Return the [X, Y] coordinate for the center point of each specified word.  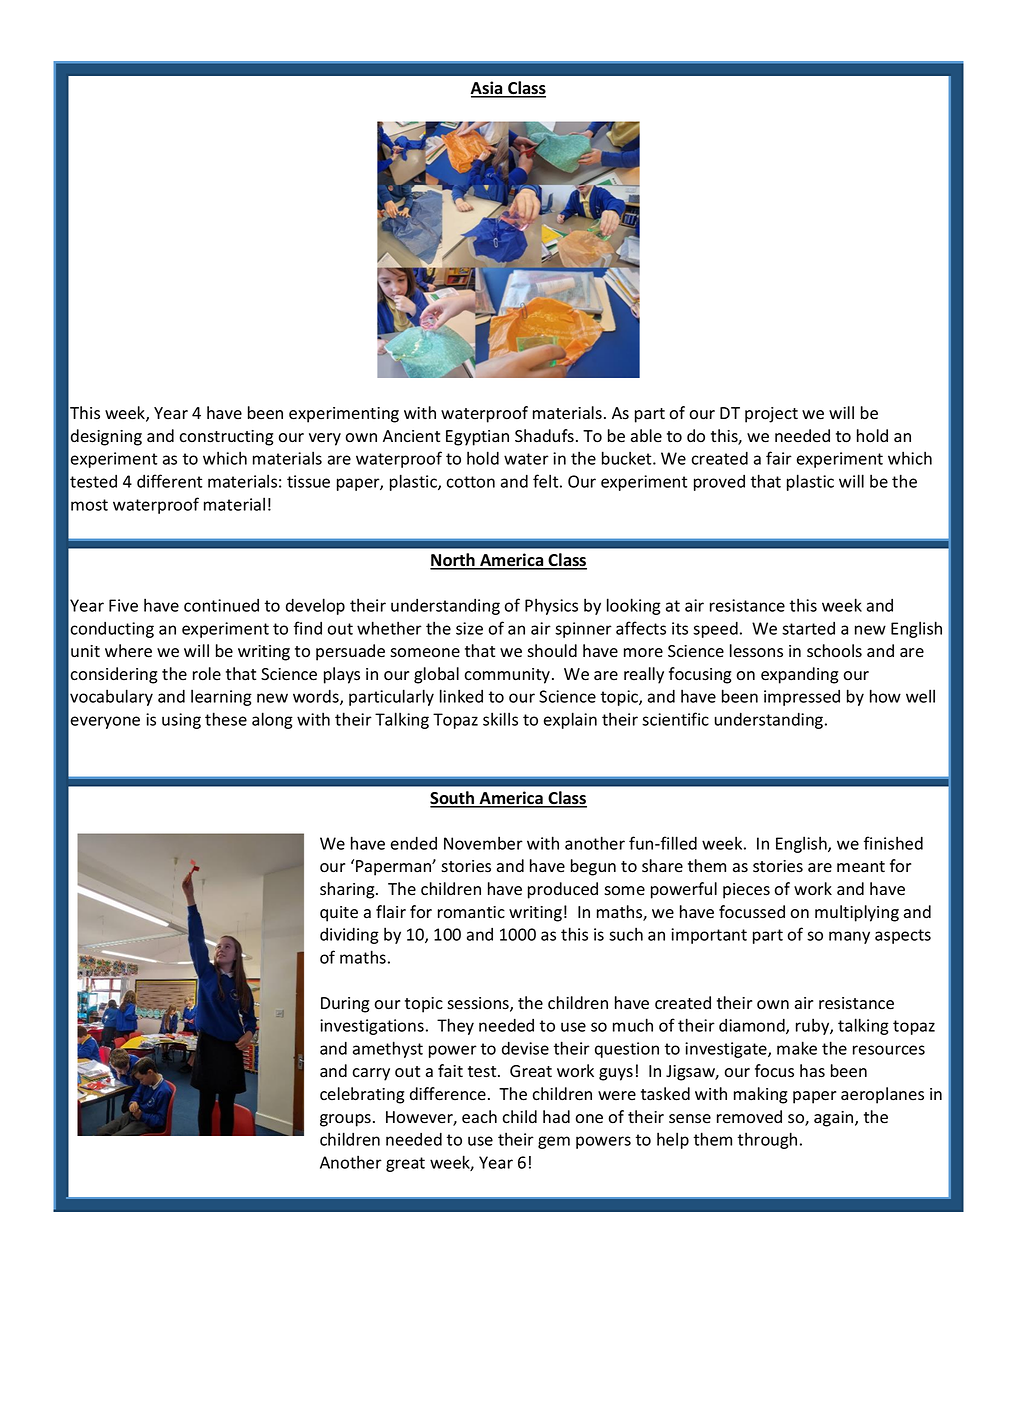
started [808, 628]
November [483, 843]
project [771, 415]
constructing [226, 438]
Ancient [411, 436]
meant [861, 867]
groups [345, 1120]
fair [779, 458]
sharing [348, 890]
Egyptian [477, 438]
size [469, 628]
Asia [487, 89]
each [479, 1117]
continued [221, 605]
